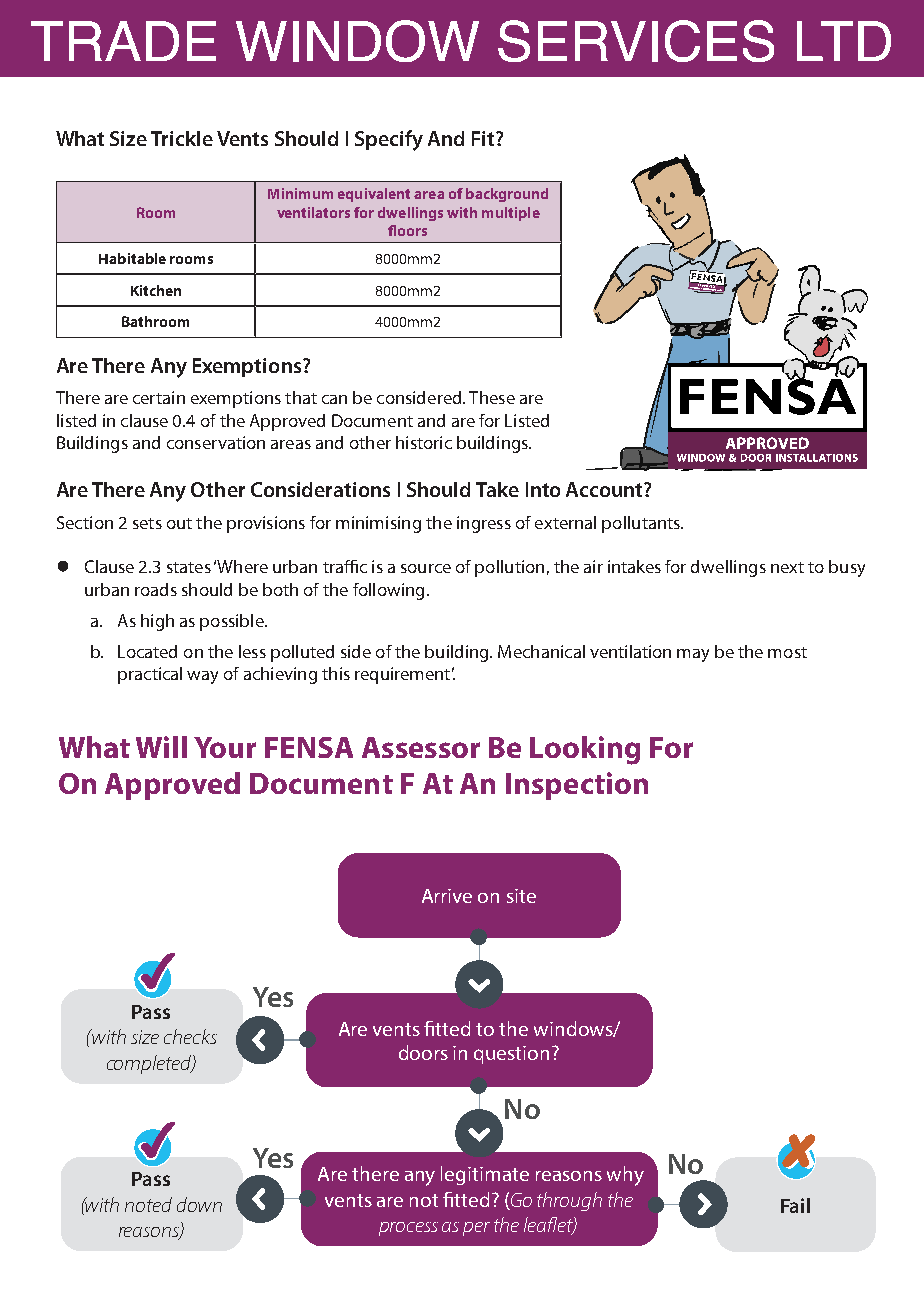 The image size is (924, 1308). I want to click on multiple, so click(511, 214).
